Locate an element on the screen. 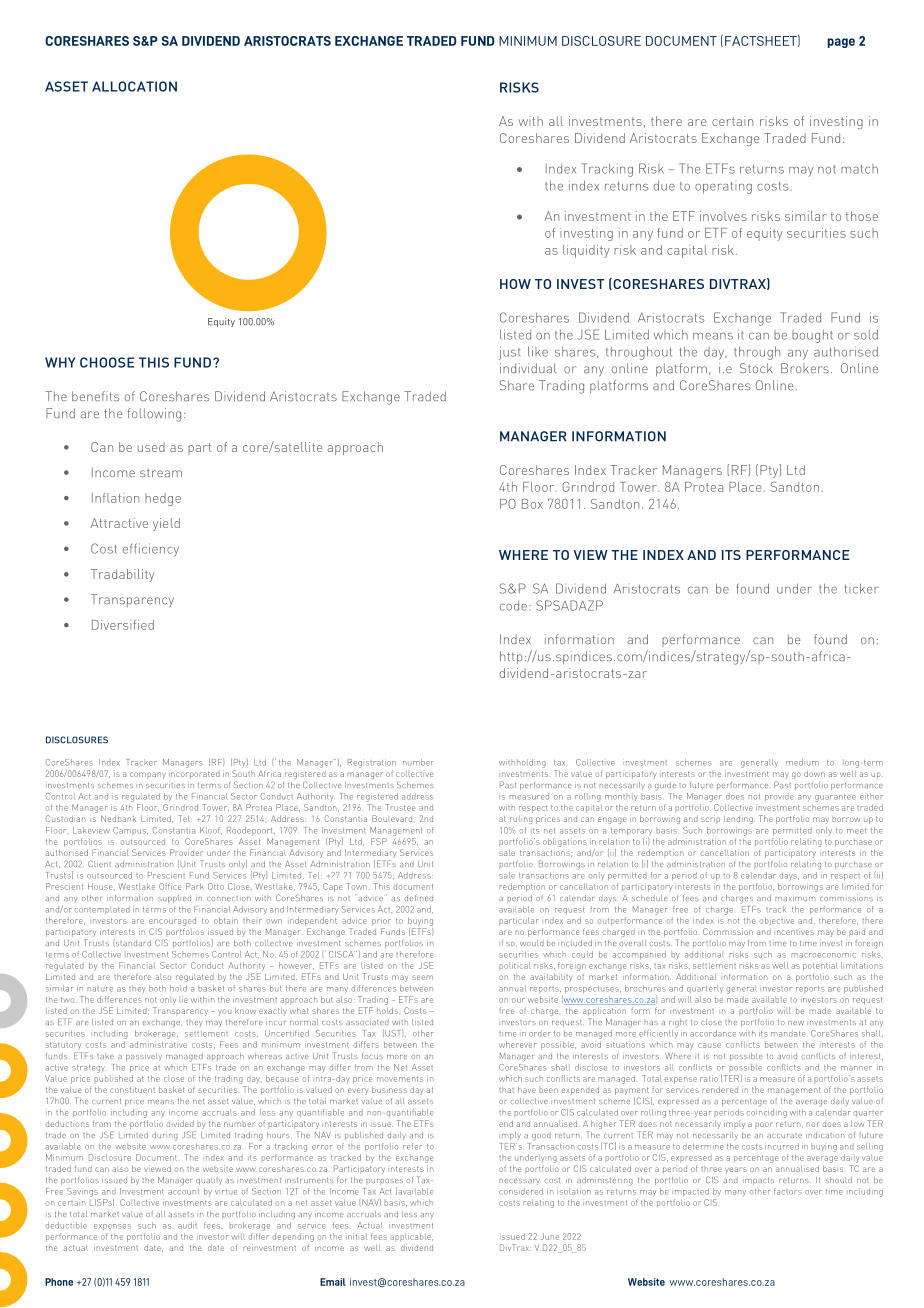 This screenshot has height=1308, width=924. code is located at coordinates (513, 606).
